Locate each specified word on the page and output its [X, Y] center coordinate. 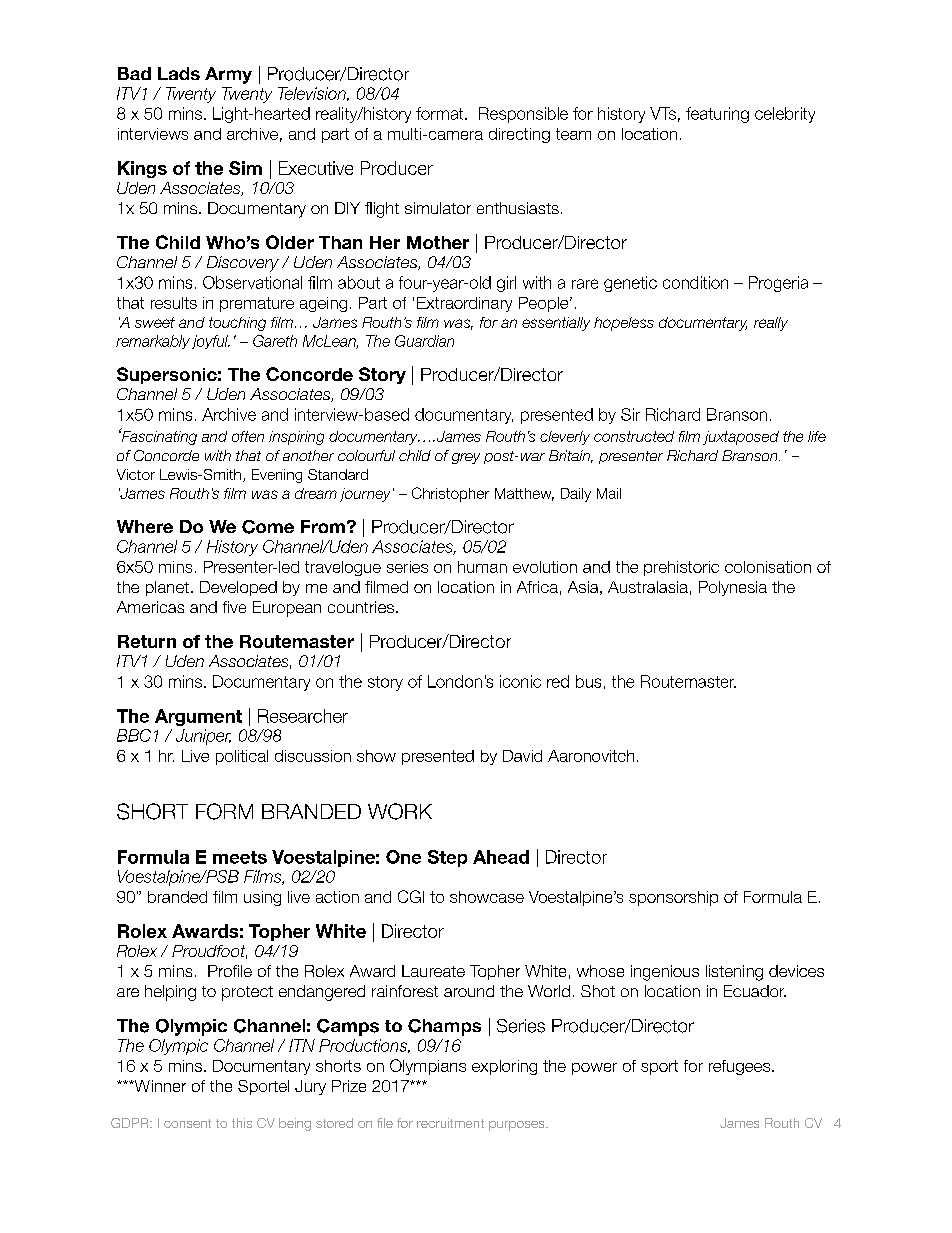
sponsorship [673, 898]
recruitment [450, 1123]
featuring [717, 115]
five [234, 607]
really [771, 324]
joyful [211, 342]
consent [187, 1123]
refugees [741, 1067]
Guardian [424, 341]
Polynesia [733, 588]
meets [240, 857]
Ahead [501, 857]
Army [228, 75]
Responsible [523, 115]
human [482, 567]
